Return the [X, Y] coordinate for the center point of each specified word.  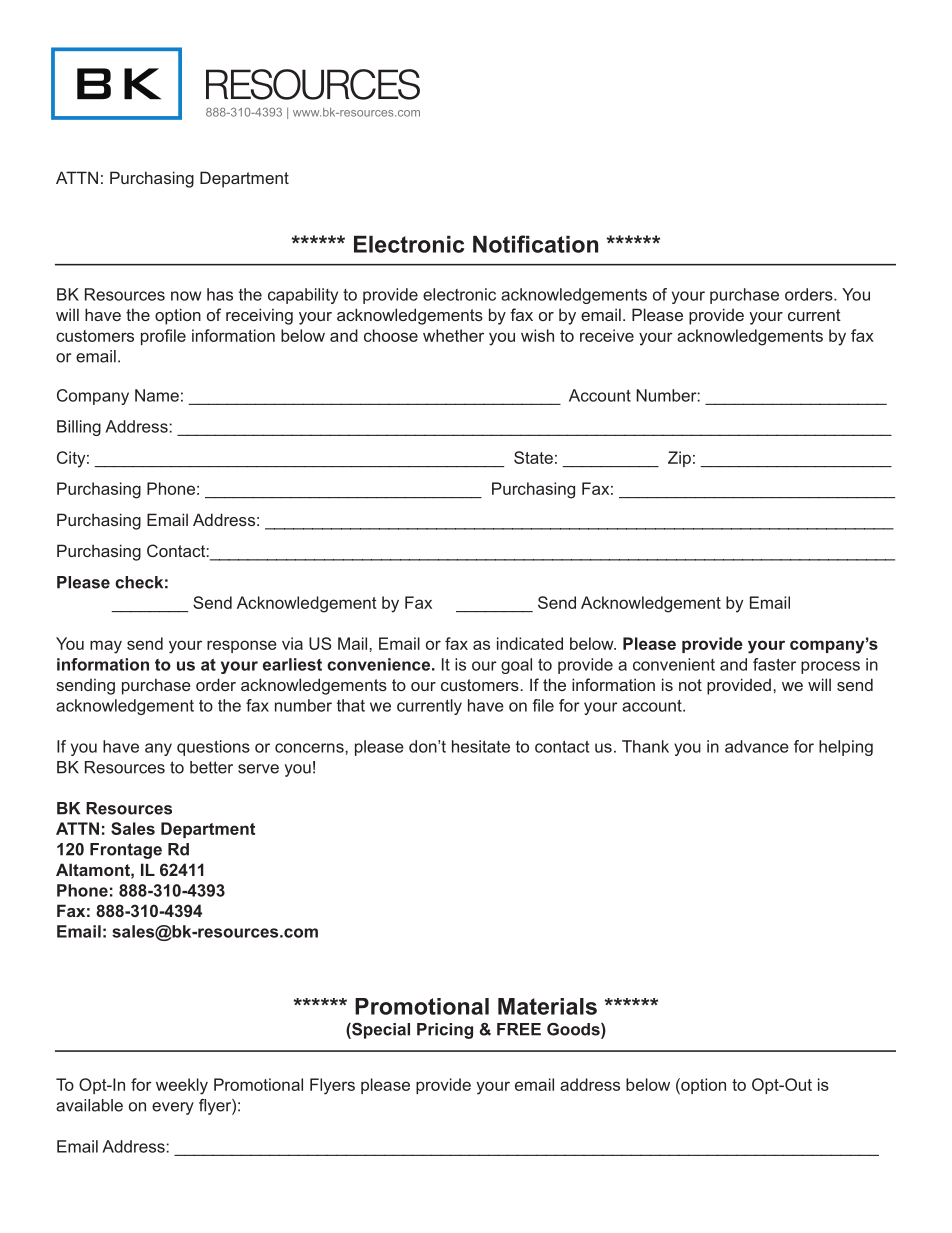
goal [516, 666]
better [211, 767]
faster [774, 664]
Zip [679, 459]
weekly [182, 1086]
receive [607, 335]
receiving [259, 316]
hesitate [481, 746]
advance [757, 746]
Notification [535, 244]
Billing [79, 428]
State [533, 457]
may [106, 647]
